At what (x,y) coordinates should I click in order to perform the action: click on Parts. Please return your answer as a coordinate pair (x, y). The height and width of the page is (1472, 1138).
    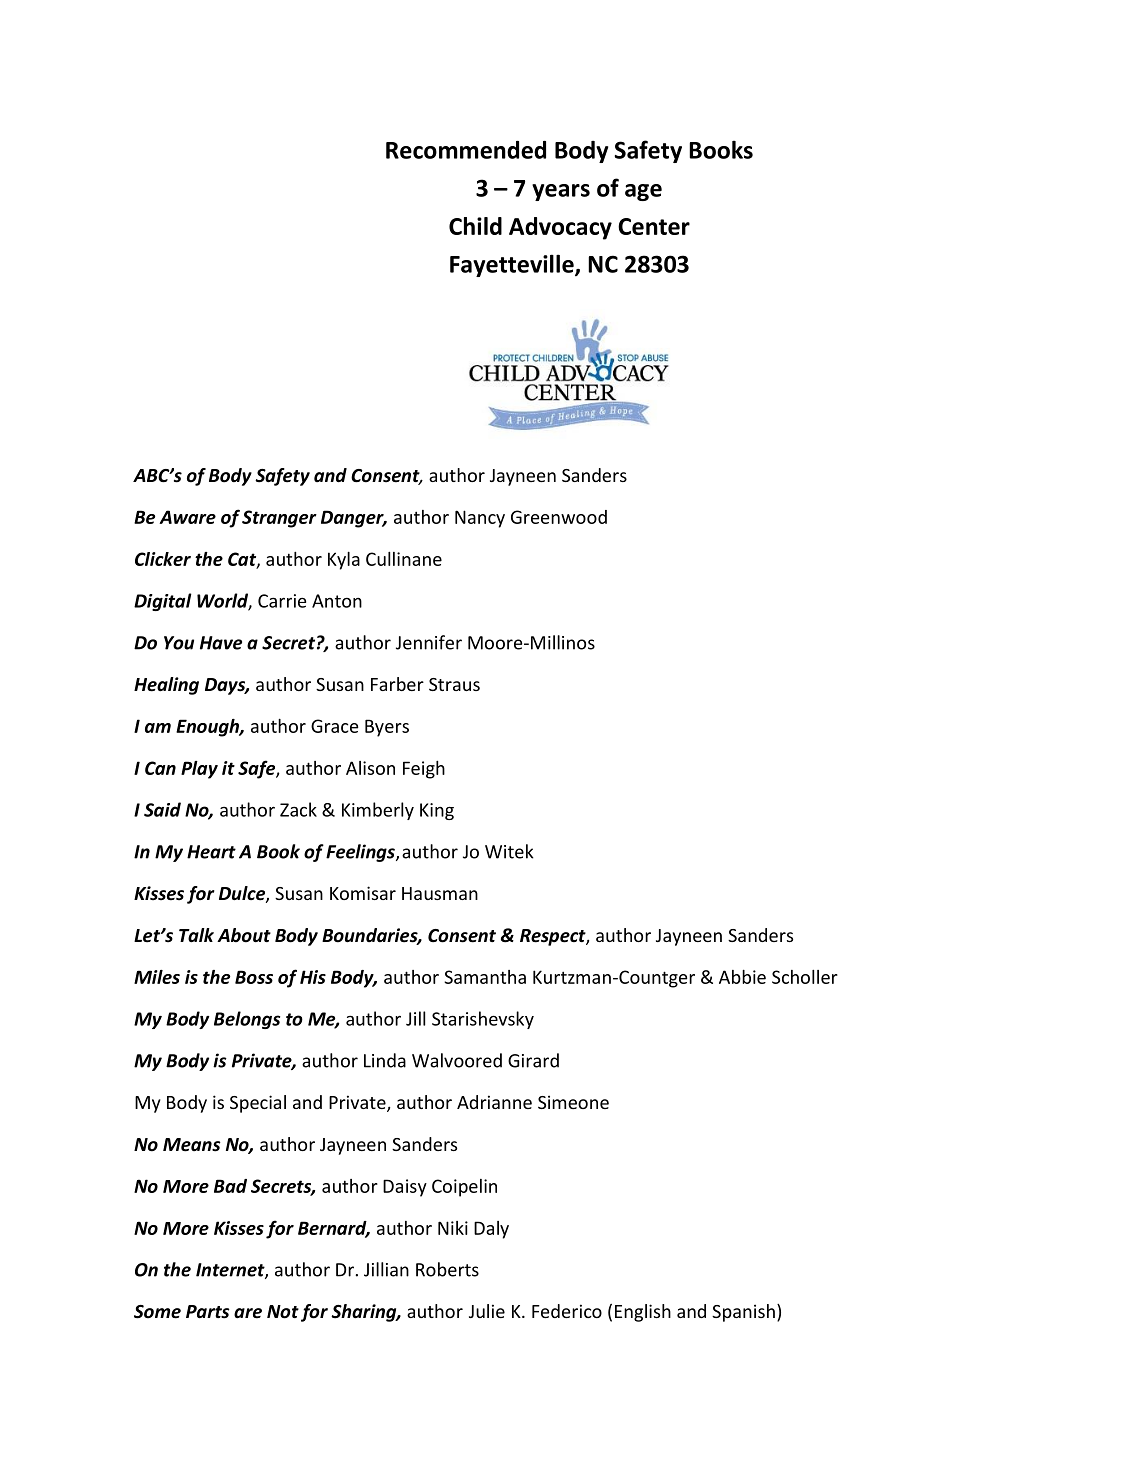
    Looking at the image, I should click on (208, 1312).
